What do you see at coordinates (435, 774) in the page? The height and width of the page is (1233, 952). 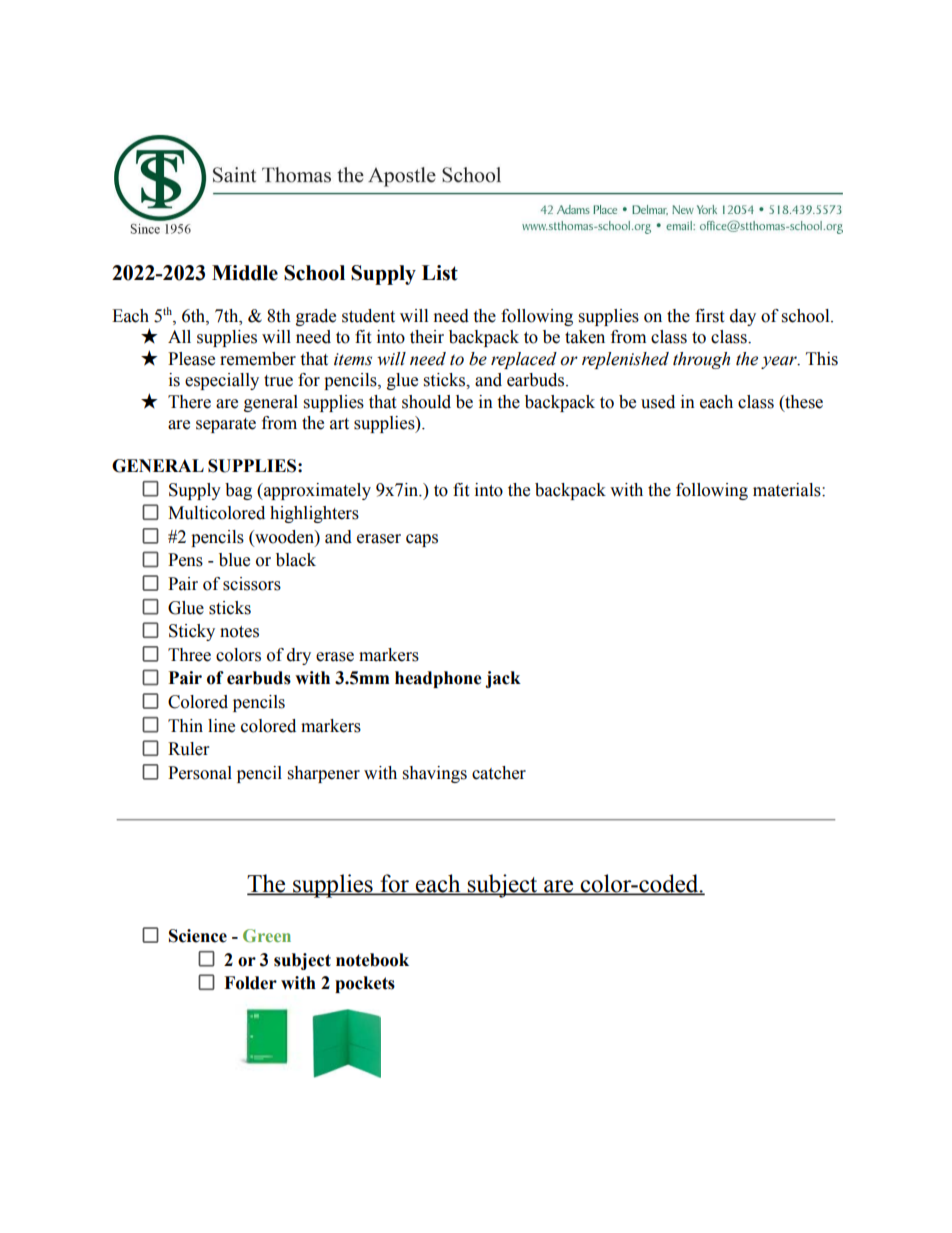 I see `shavings` at bounding box center [435, 774].
